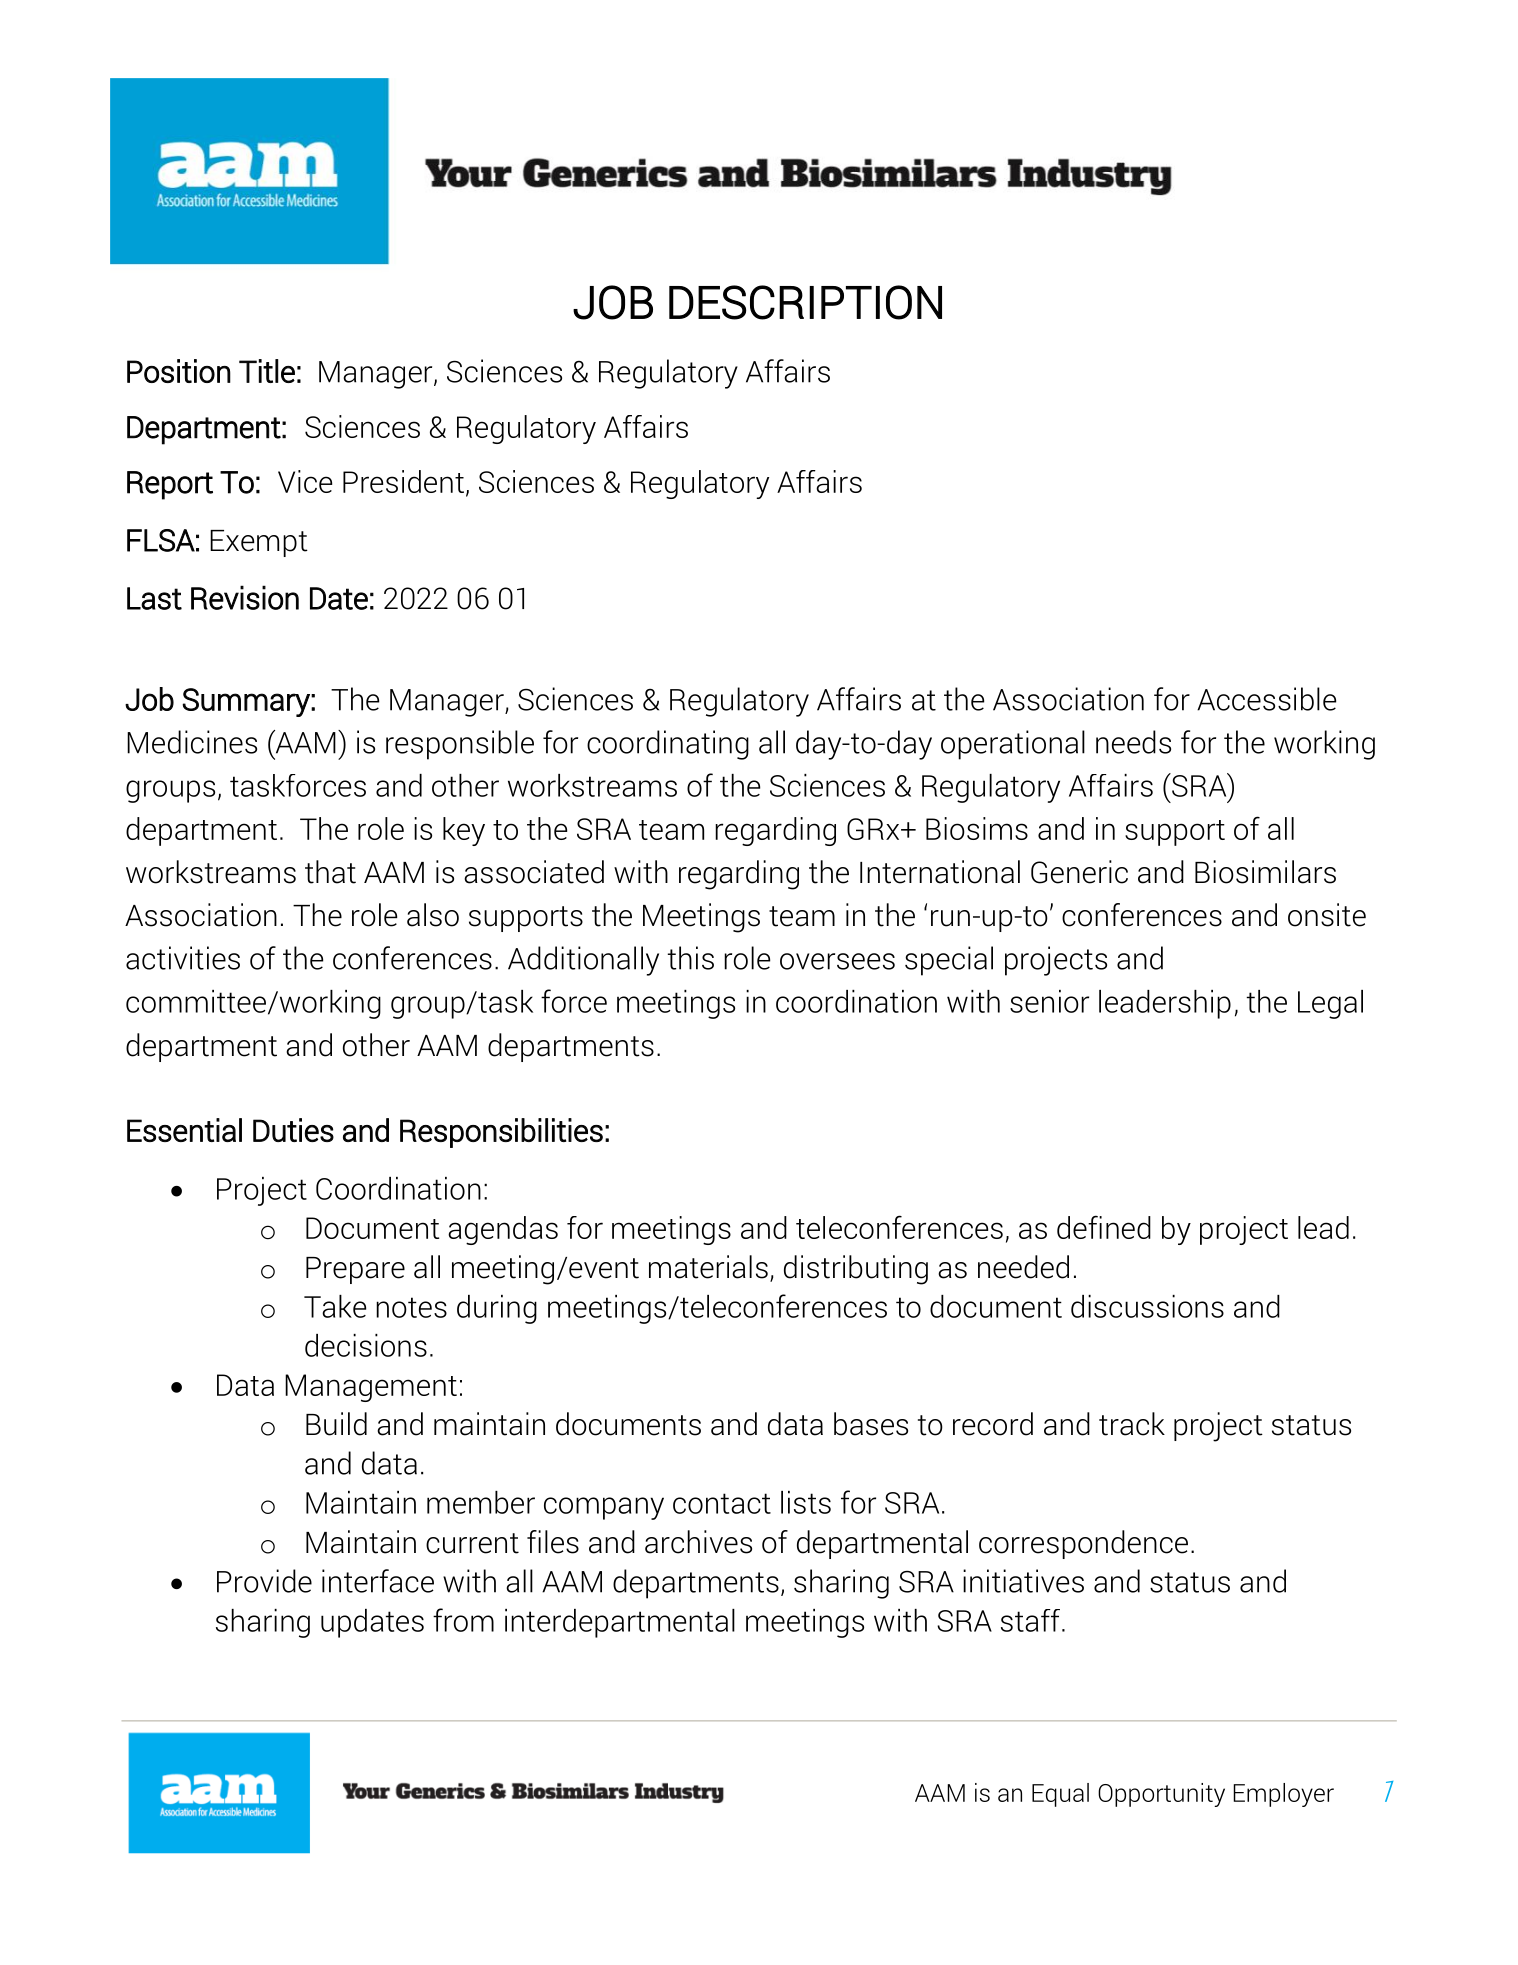  I want to click on materials, so click(708, 1267).
